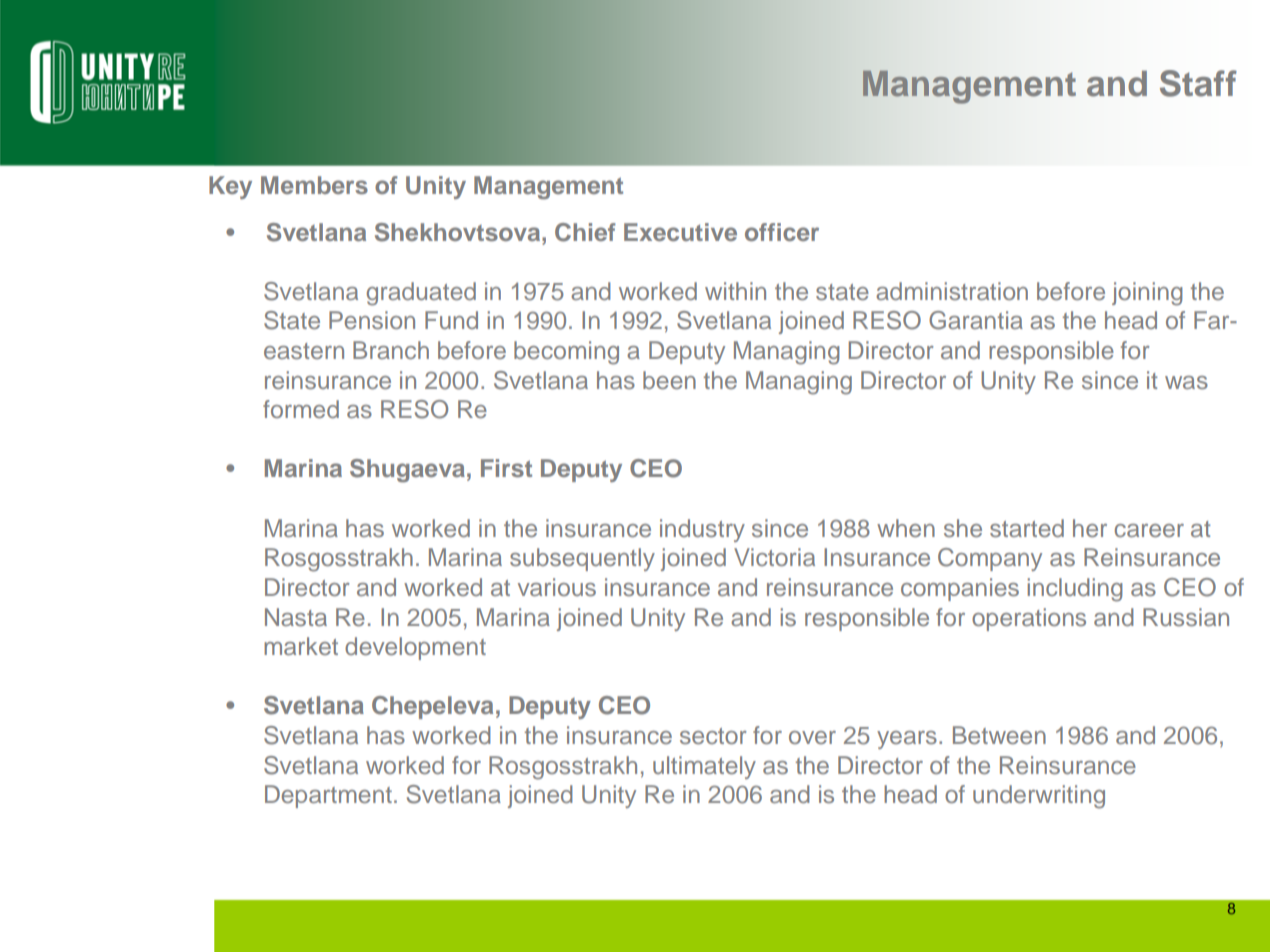 This screenshot has height=952, width=1270. Describe the element at coordinates (557, 587) in the screenshot. I see `various` at that location.
